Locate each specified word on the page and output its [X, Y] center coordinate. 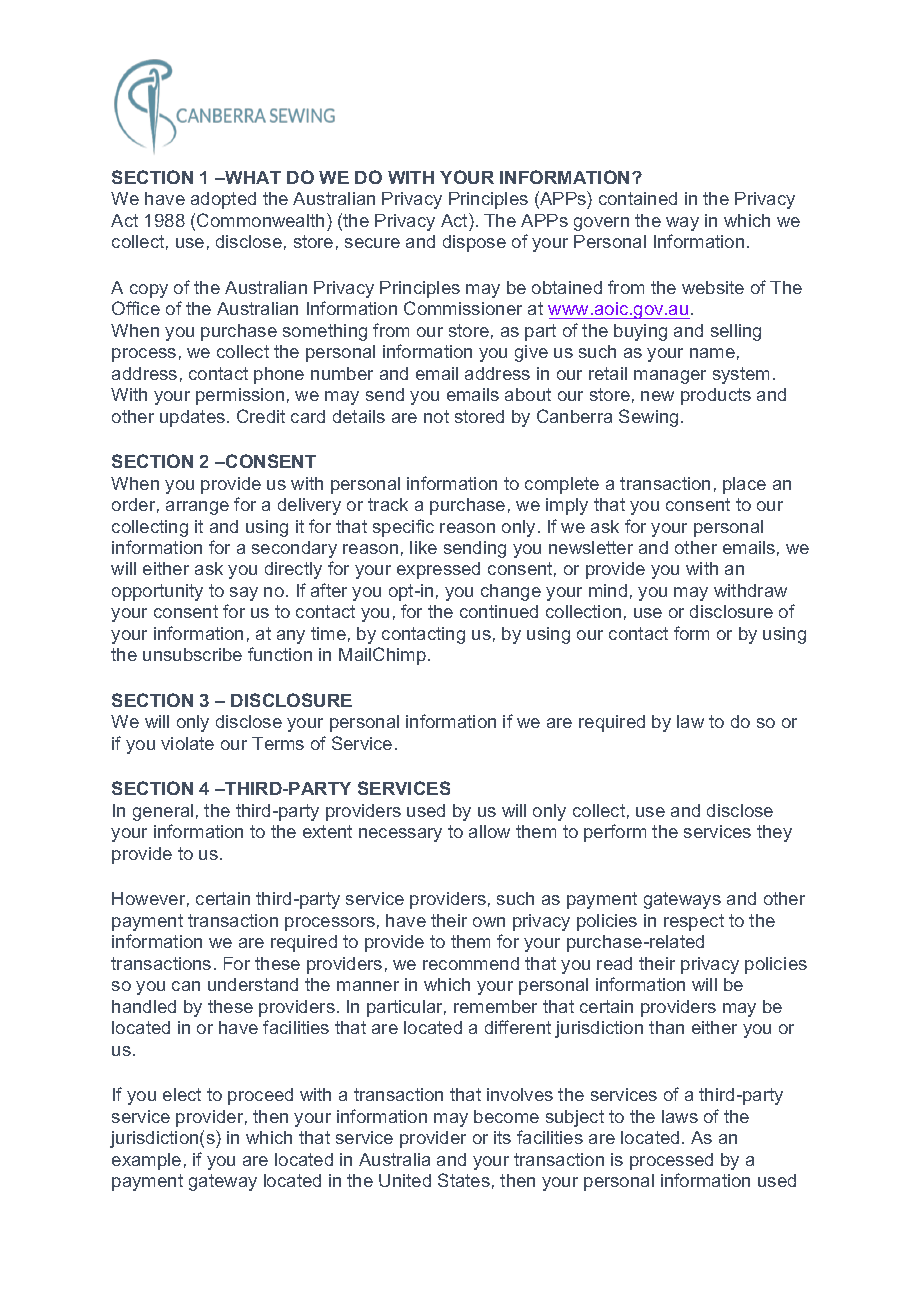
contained [638, 198]
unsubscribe [192, 654]
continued [499, 611]
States [464, 1180]
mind [608, 590]
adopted [223, 200]
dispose [474, 243]
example [146, 1161]
